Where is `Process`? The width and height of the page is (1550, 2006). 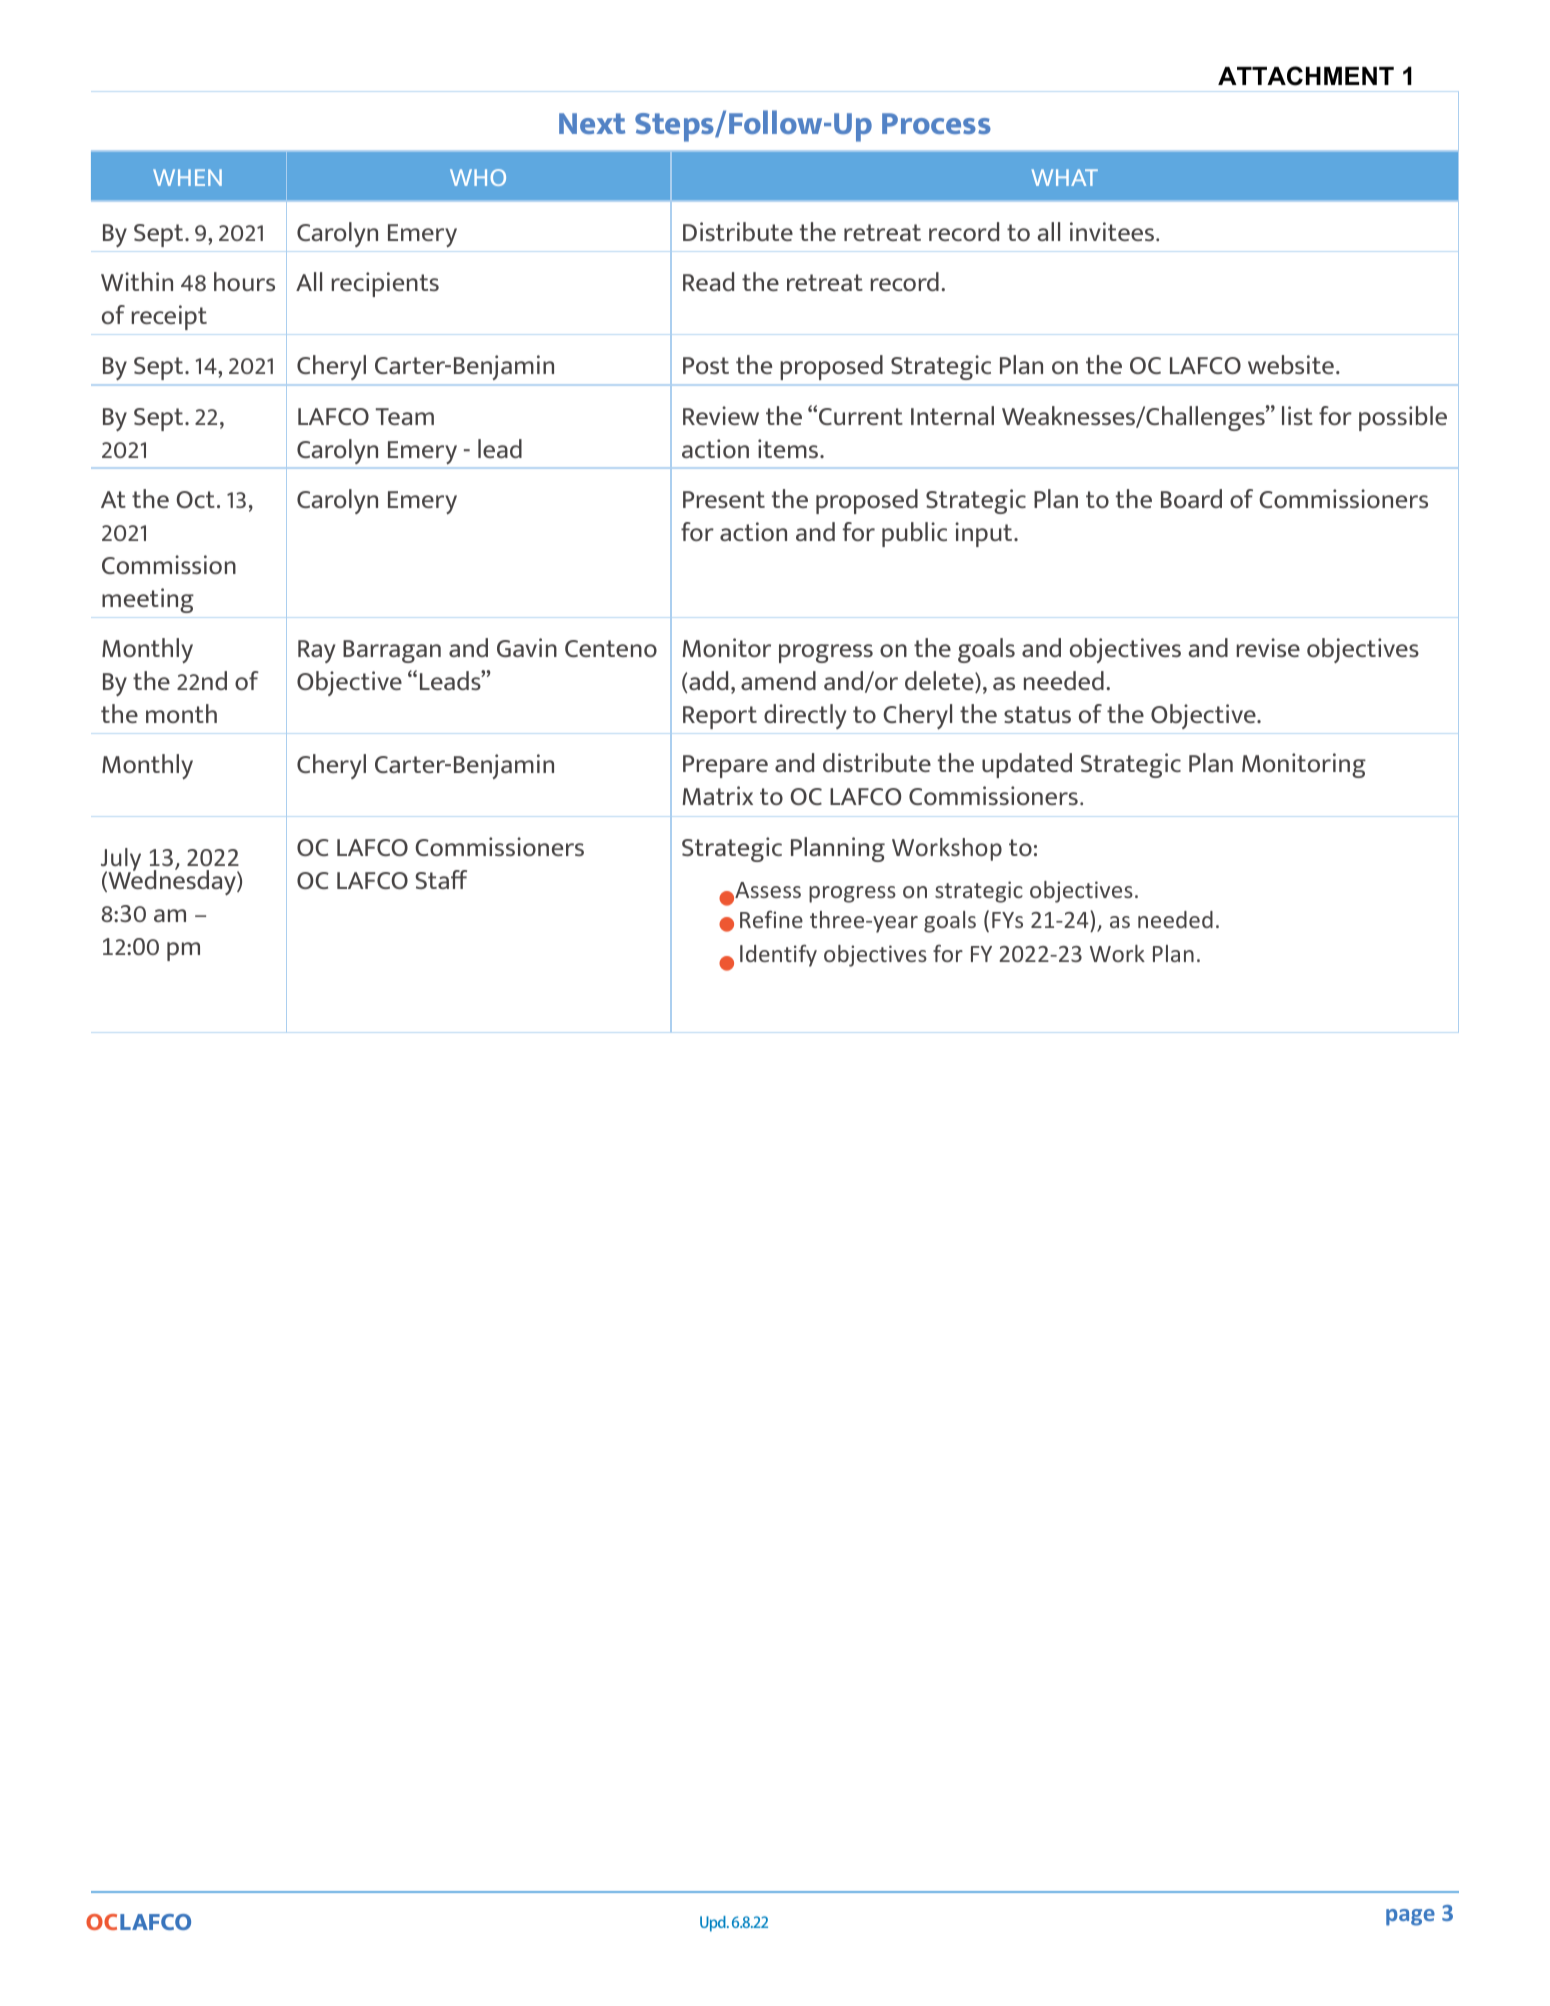 Process is located at coordinates (936, 123).
